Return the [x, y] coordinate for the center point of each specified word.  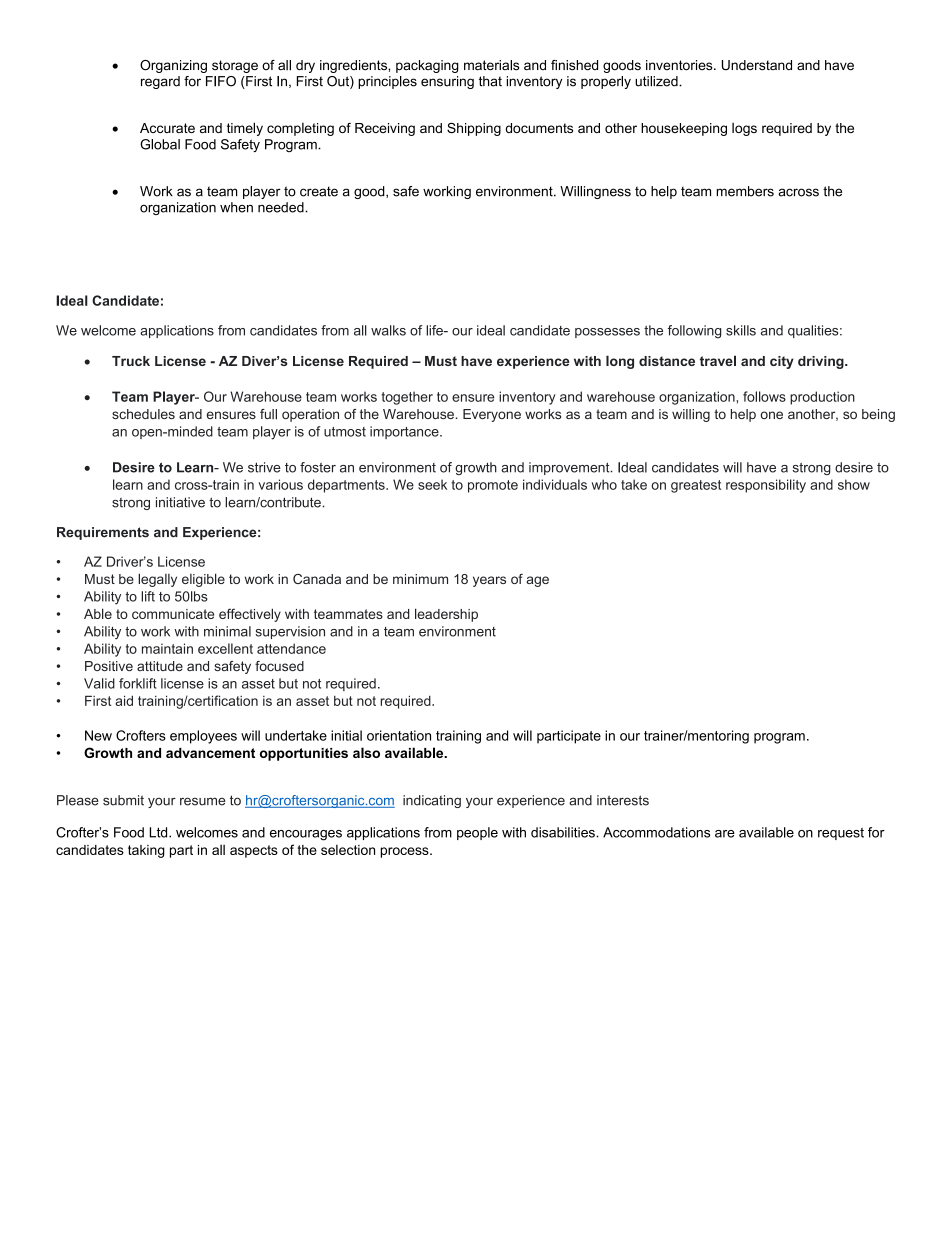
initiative [180, 502]
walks [388, 330]
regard [160, 82]
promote [493, 486]
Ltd [159, 832]
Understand [757, 65]
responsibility [766, 486]
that [490, 81]
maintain [167, 648]
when [236, 207]
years [489, 581]
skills [741, 330]
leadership [446, 615]
